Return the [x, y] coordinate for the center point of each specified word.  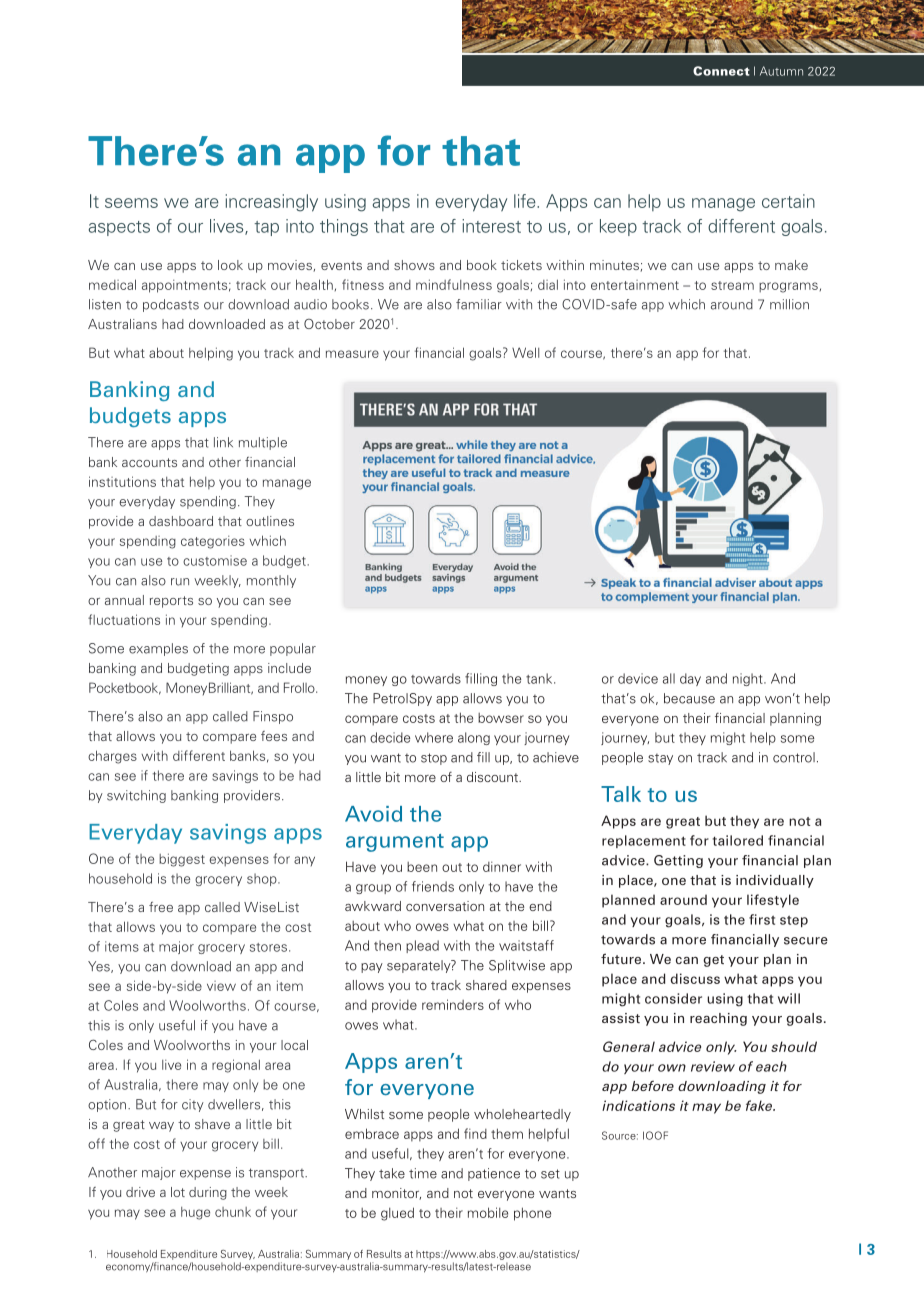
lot [178, 1192]
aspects [119, 228]
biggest [182, 860]
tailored [738, 840]
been [422, 867]
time [423, 1173]
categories [213, 542]
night [749, 679]
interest [491, 226]
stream [732, 285]
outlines [270, 521]
